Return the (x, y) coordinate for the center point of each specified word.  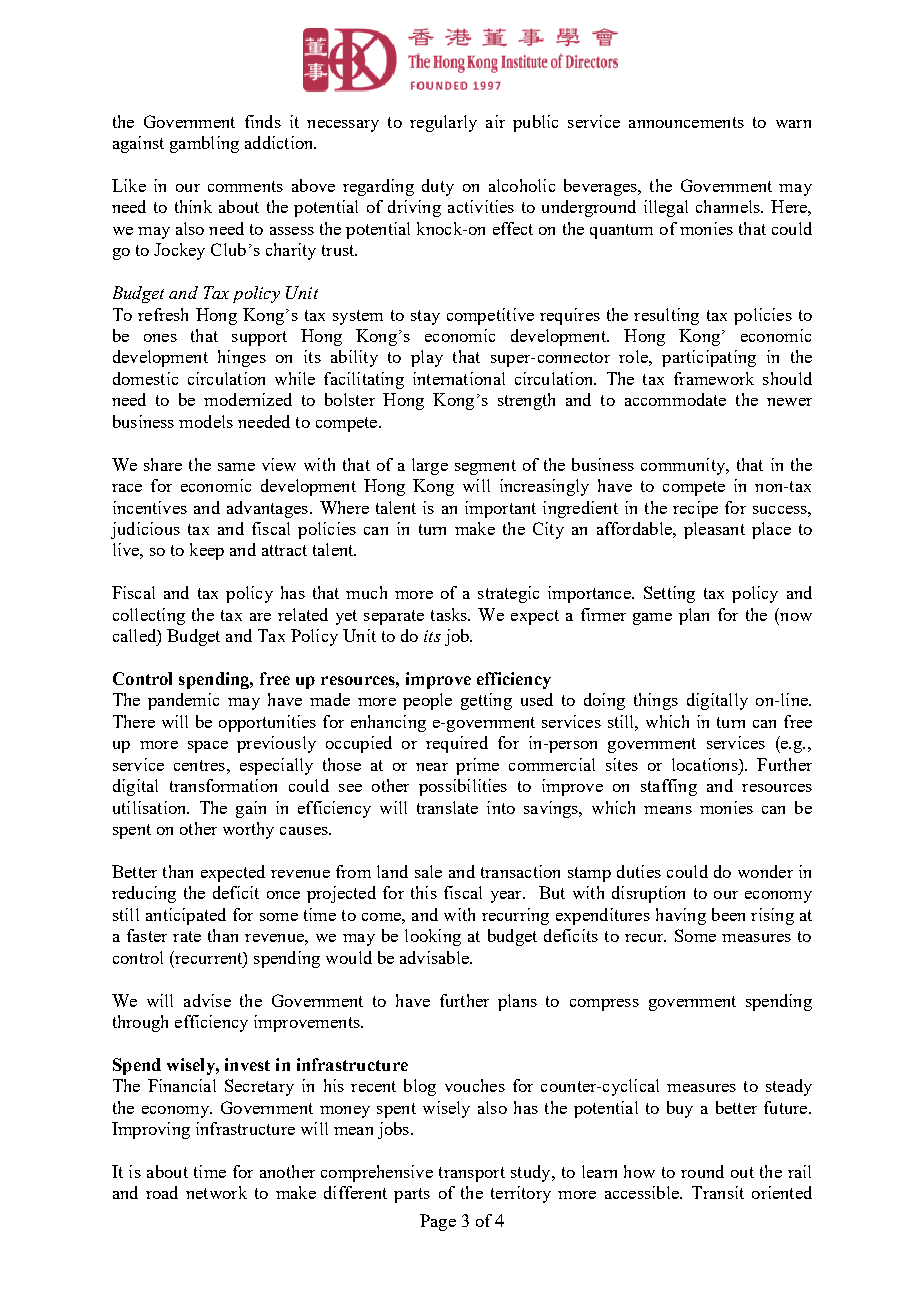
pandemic (183, 701)
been (728, 914)
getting (486, 701)
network (216, 1192)
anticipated (186, 916)
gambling (204, 144)
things (656, 701)
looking (433, 937)
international (459, 378)
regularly (443, 123)
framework (714, 378)
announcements (686, 122)
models (206, 421)
